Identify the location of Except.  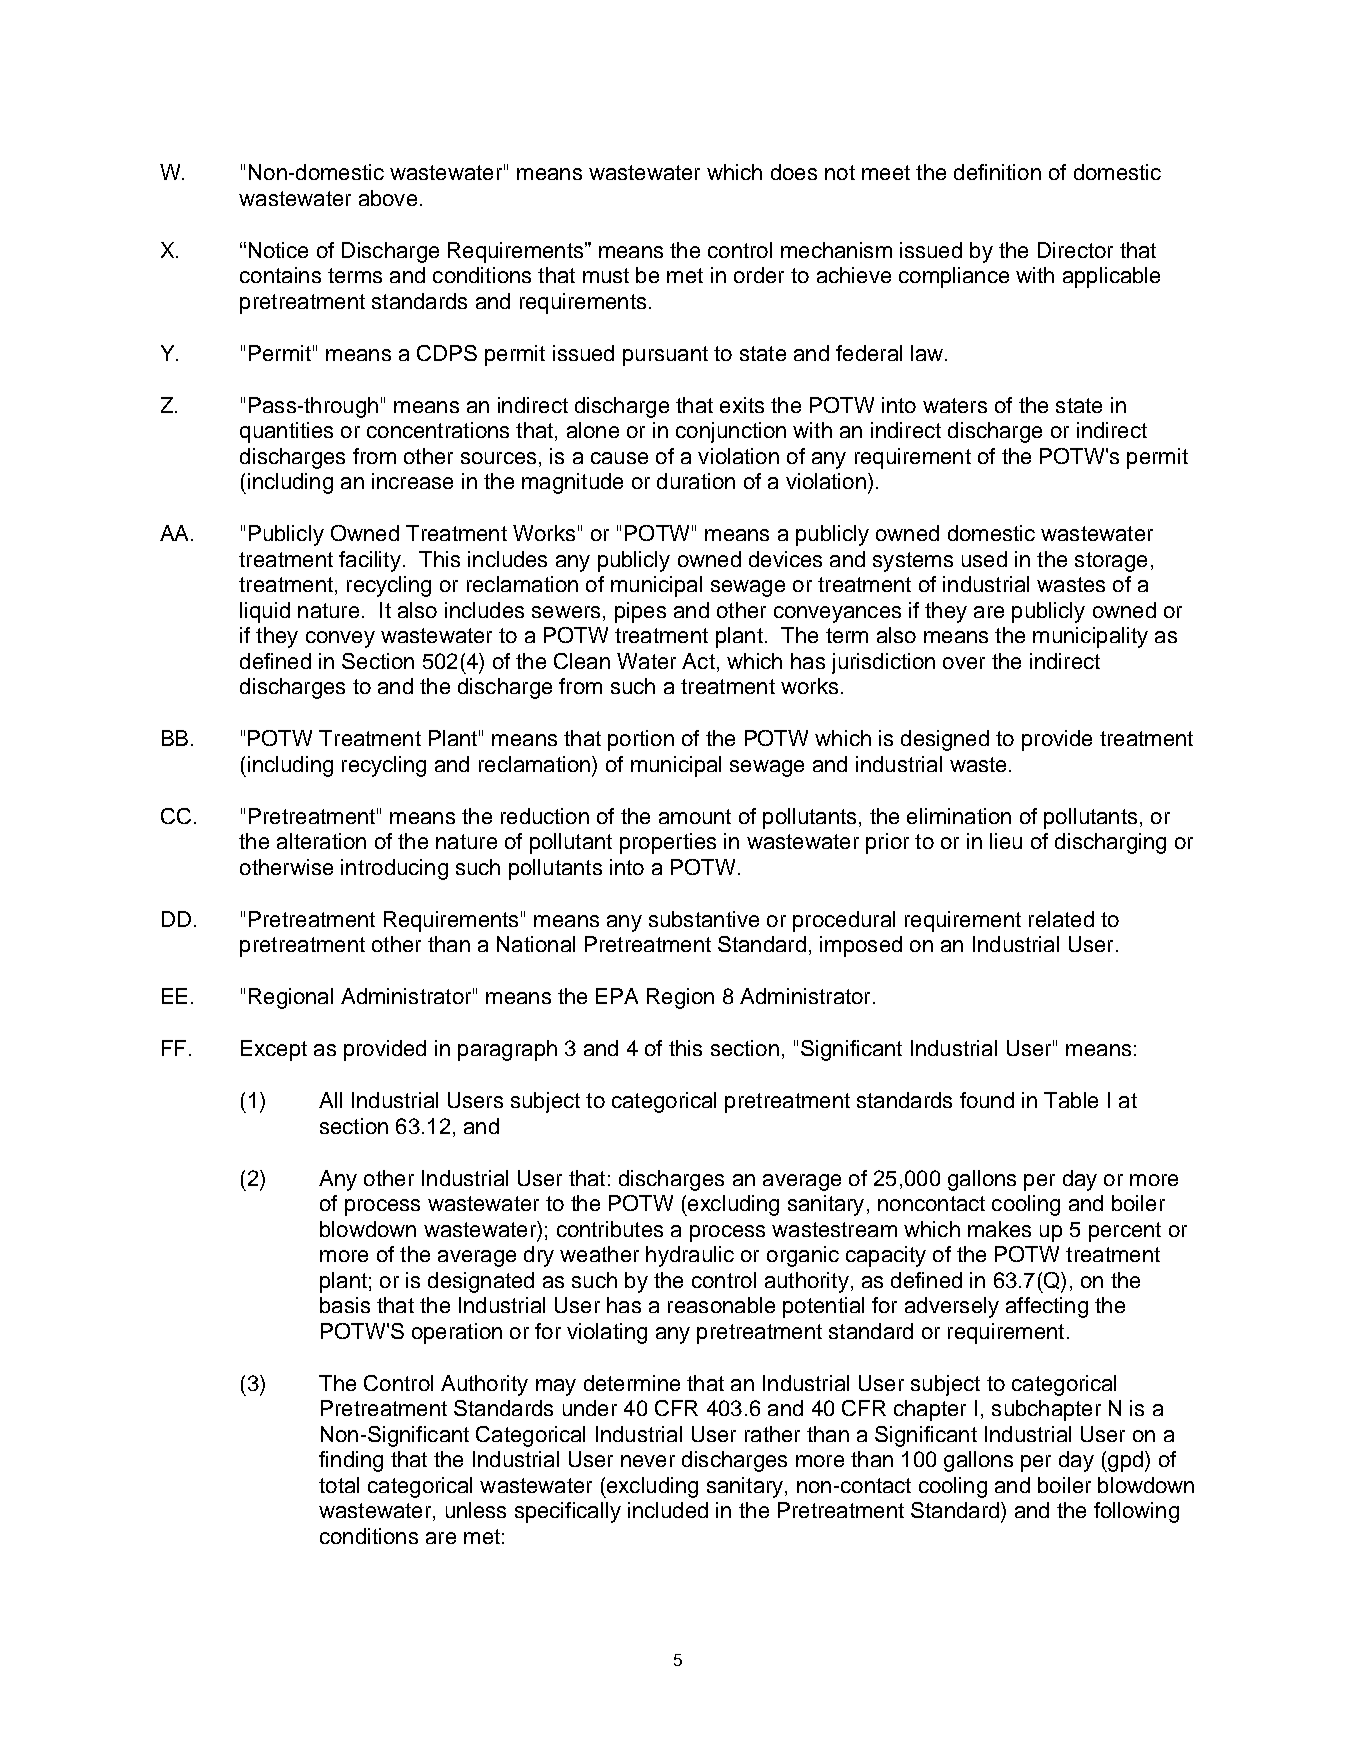
(274, 1050).
